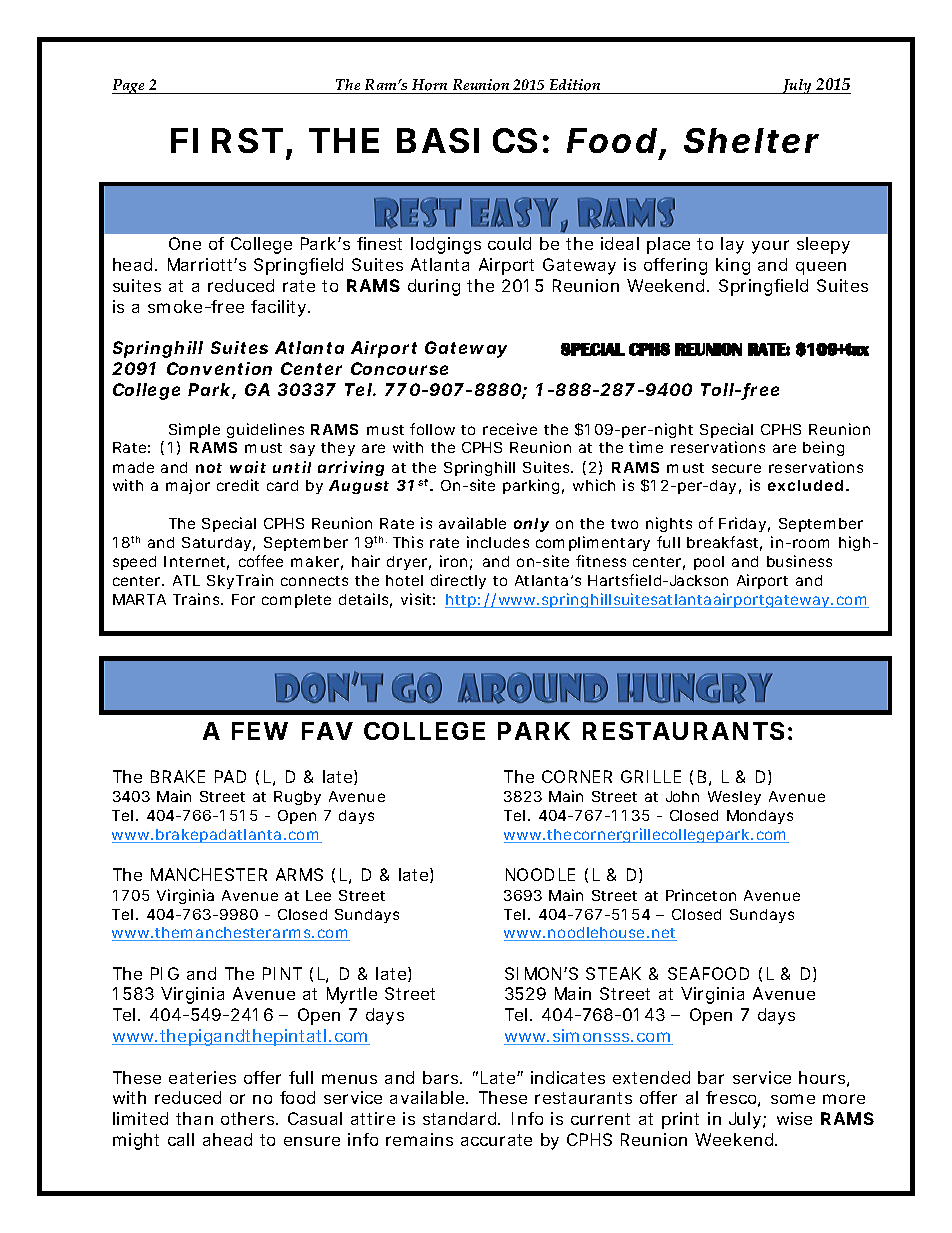  I want to click on standard, so click(459, 1118).
